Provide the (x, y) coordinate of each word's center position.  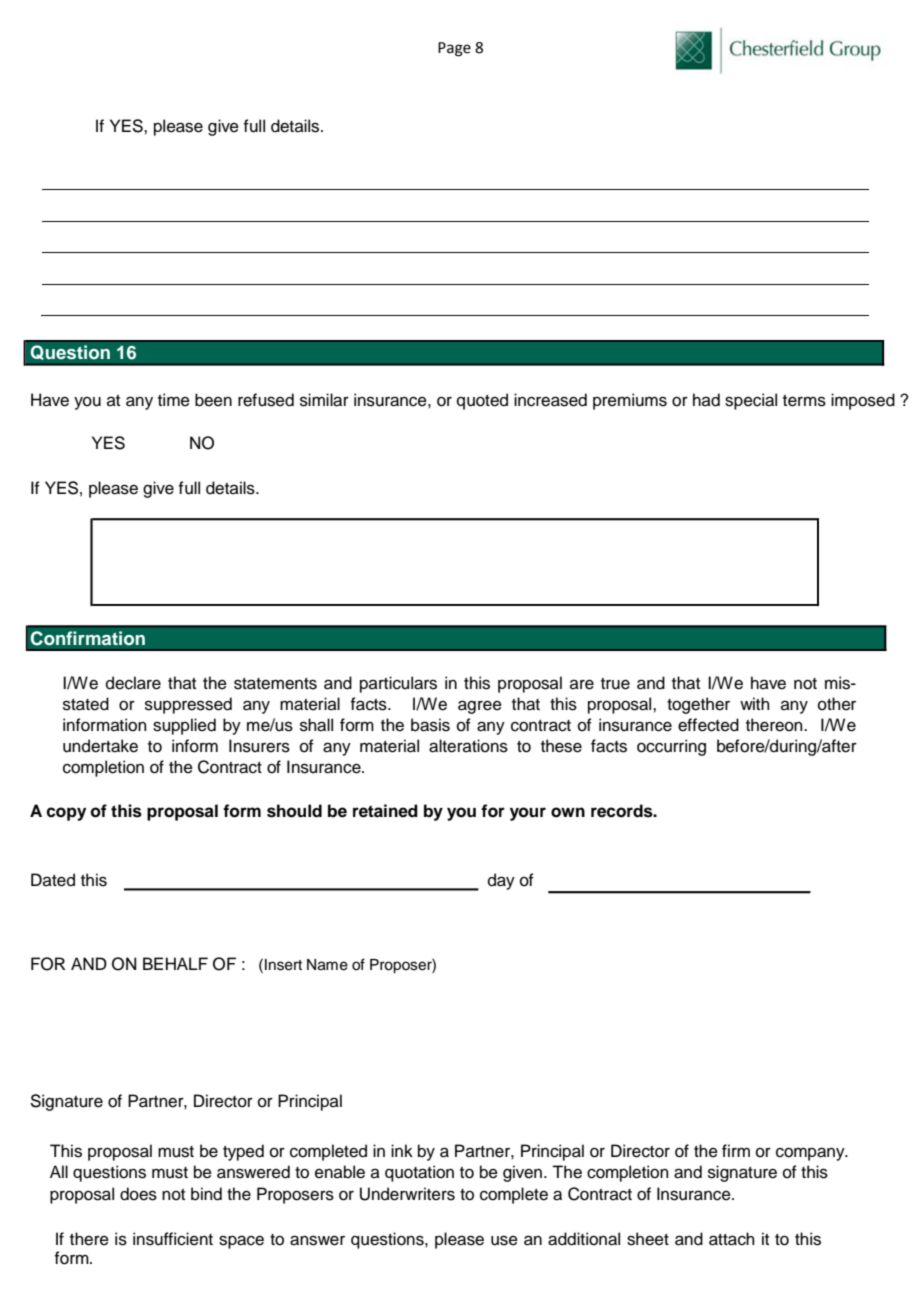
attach (732, 1239)
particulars (398, 684)
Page (454, 49)
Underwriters (407, 1194)
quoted (482, 401)
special (751, 401)
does (138, 1194)
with (755, 703)
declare (133, 683)
